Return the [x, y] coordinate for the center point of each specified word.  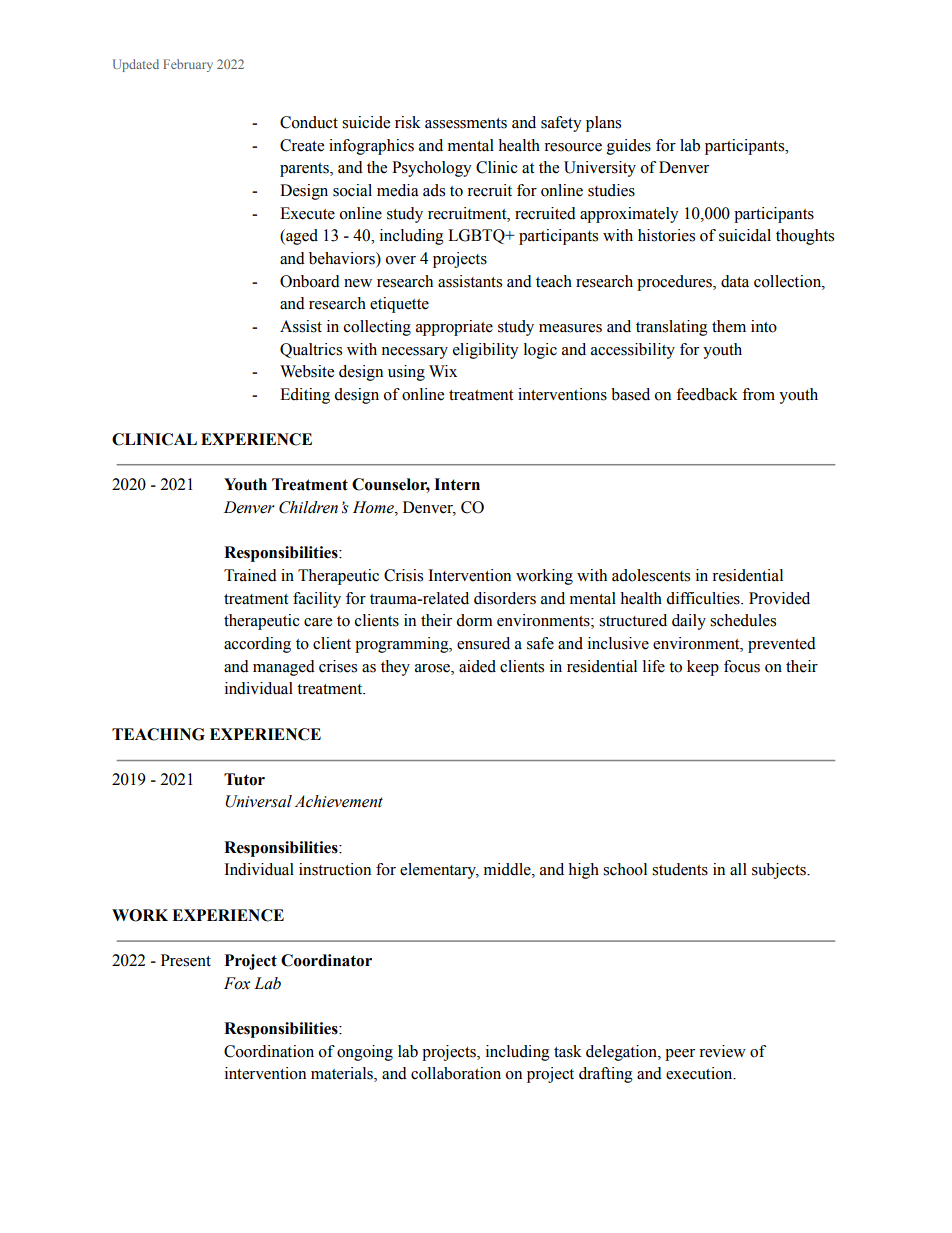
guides [629, 147]
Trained [250, 575]
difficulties [704, 598]
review [722, 1051]
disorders [505, 598]
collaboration [456, 1073]
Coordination [269, 1051]
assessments [466, 123]
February [188, 65]
